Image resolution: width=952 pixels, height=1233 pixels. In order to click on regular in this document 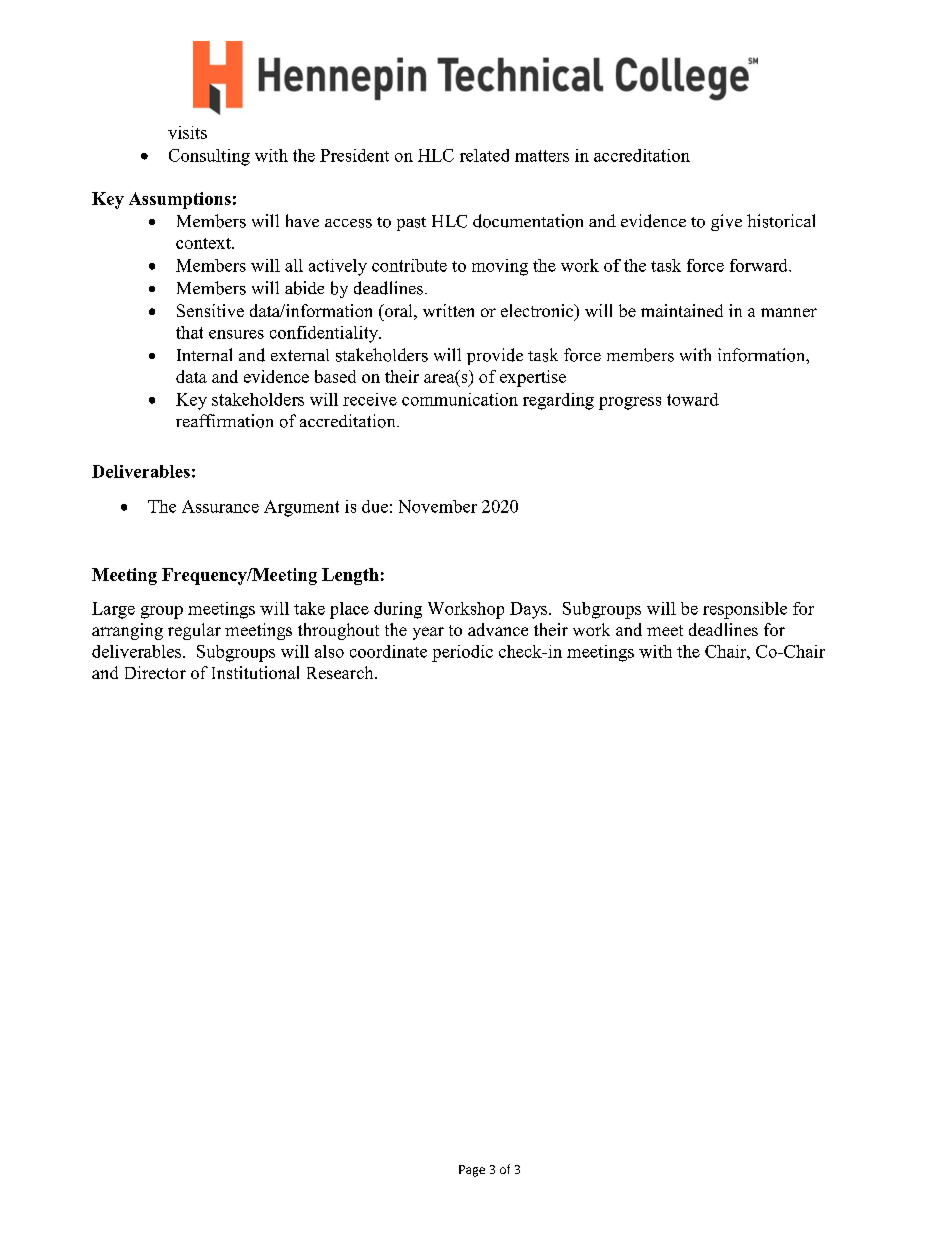, I will do `click(194, 631)`.
